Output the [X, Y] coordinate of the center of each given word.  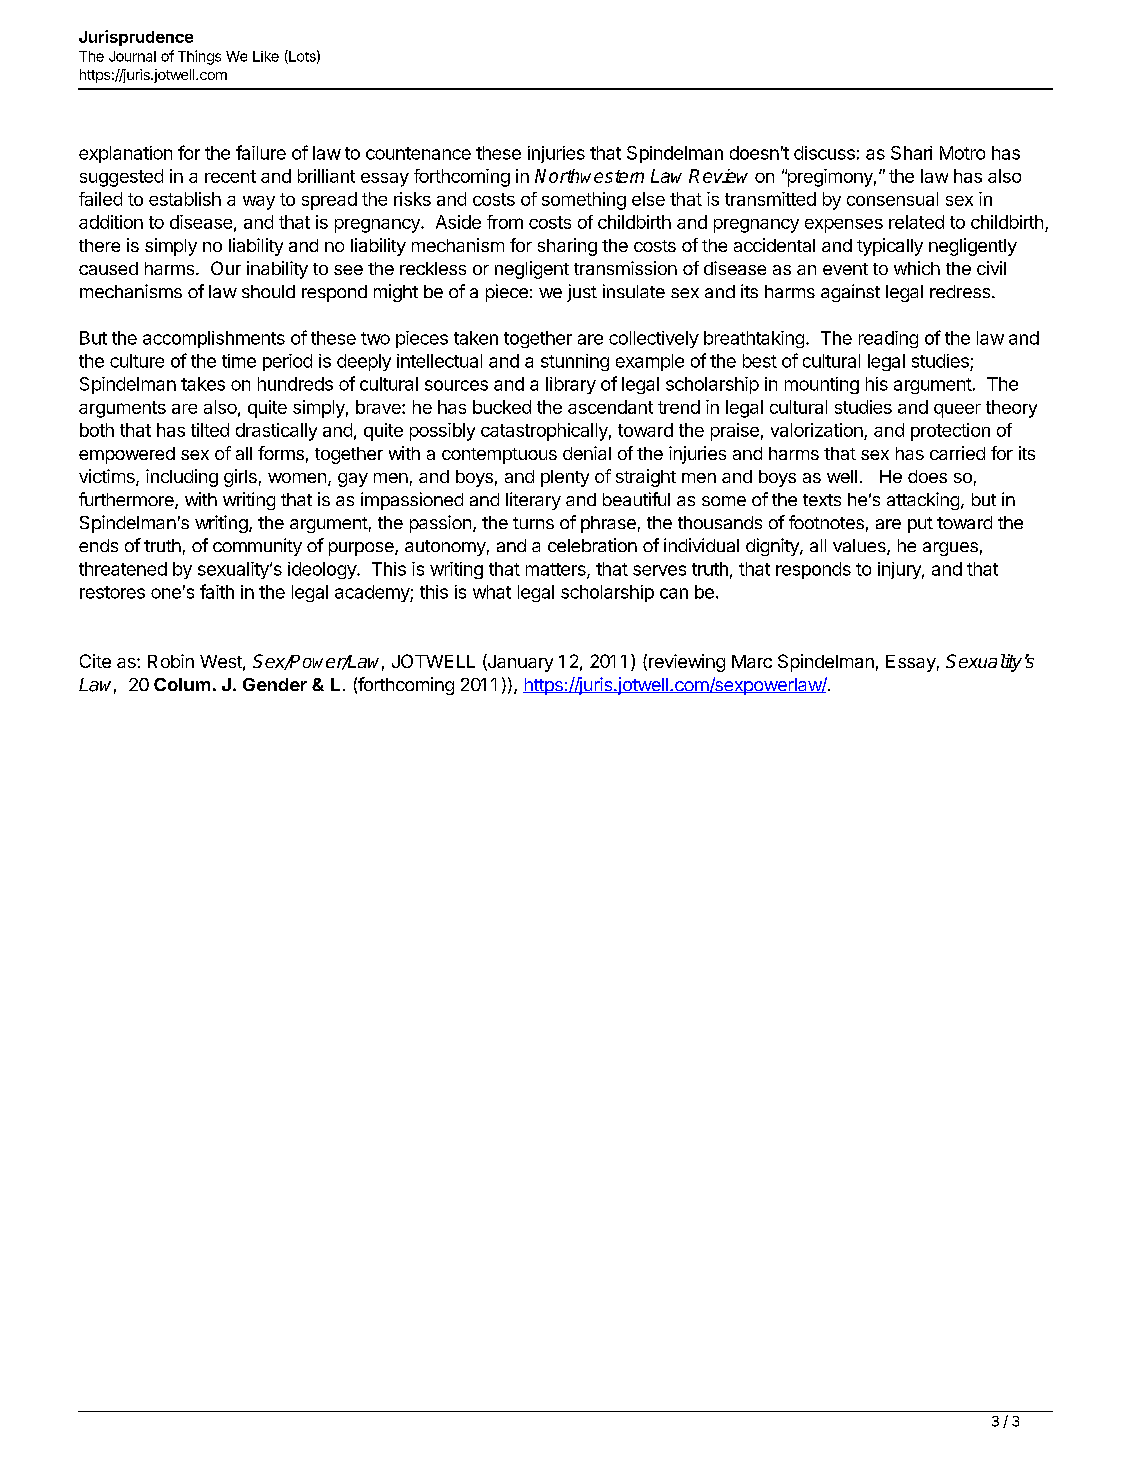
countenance [418, 153]
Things [199, 57]
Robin [171, 661]
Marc [752, 661]
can [674, 593]
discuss [824, 153]
